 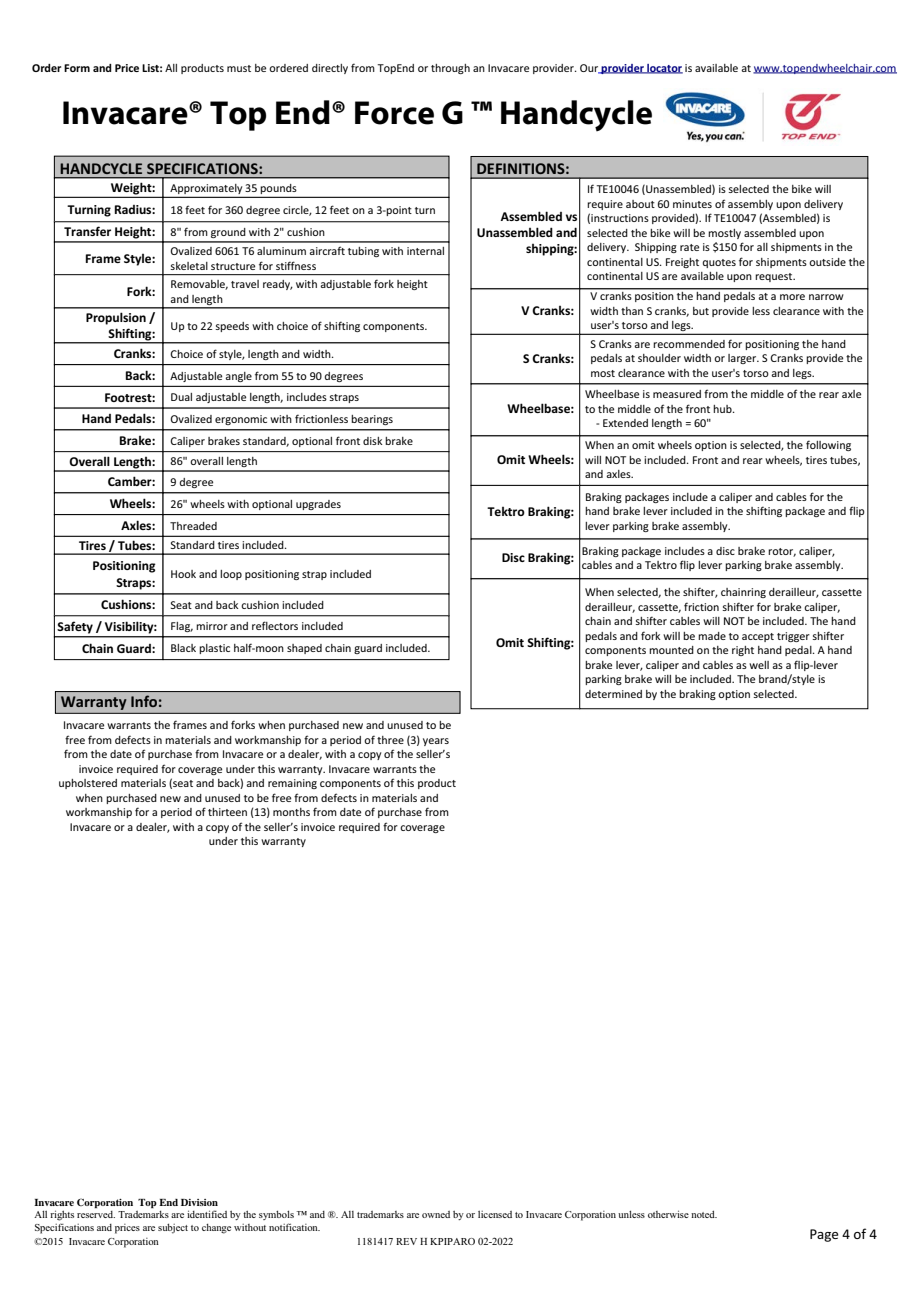 What do you see at coordinates (450, 69) in the image?
I see `through` at bounding box center [450, 69].
